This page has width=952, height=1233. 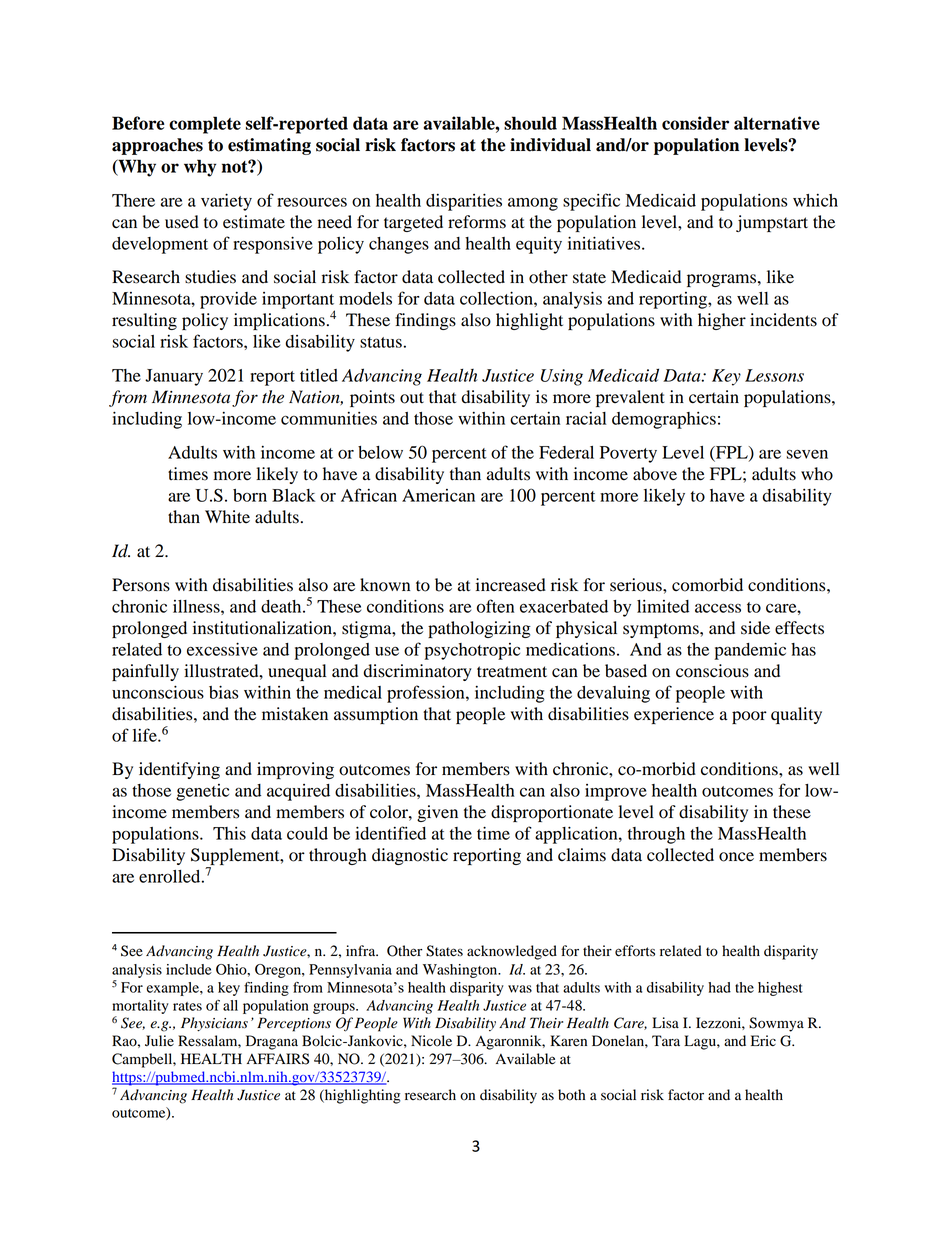 I want to click on Physicians, so click(x=214, y=1024).
